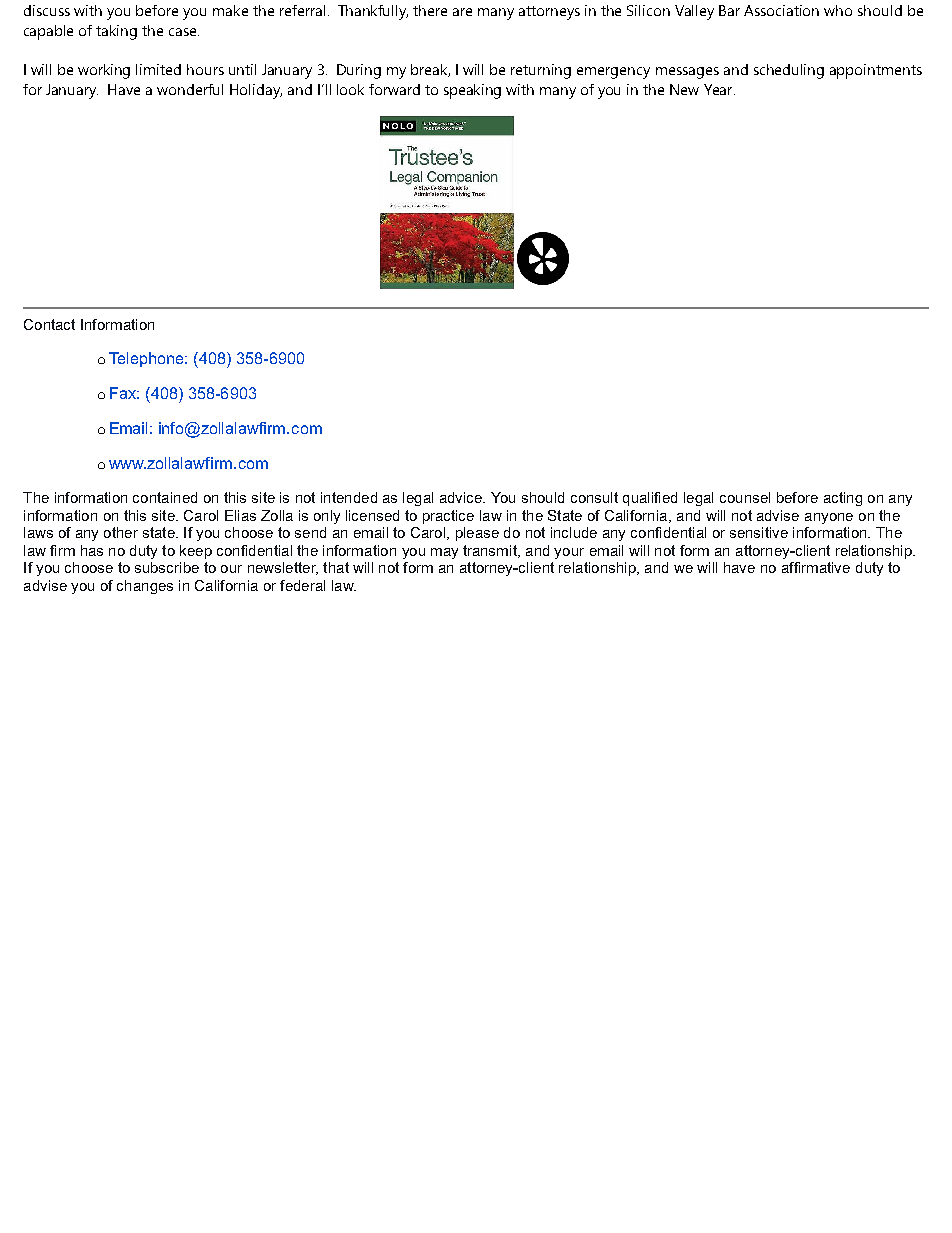 The width and height of the page is (952, 1233). Describe the element at coordinates (462, 12) in the page. I see `are` at that location.
